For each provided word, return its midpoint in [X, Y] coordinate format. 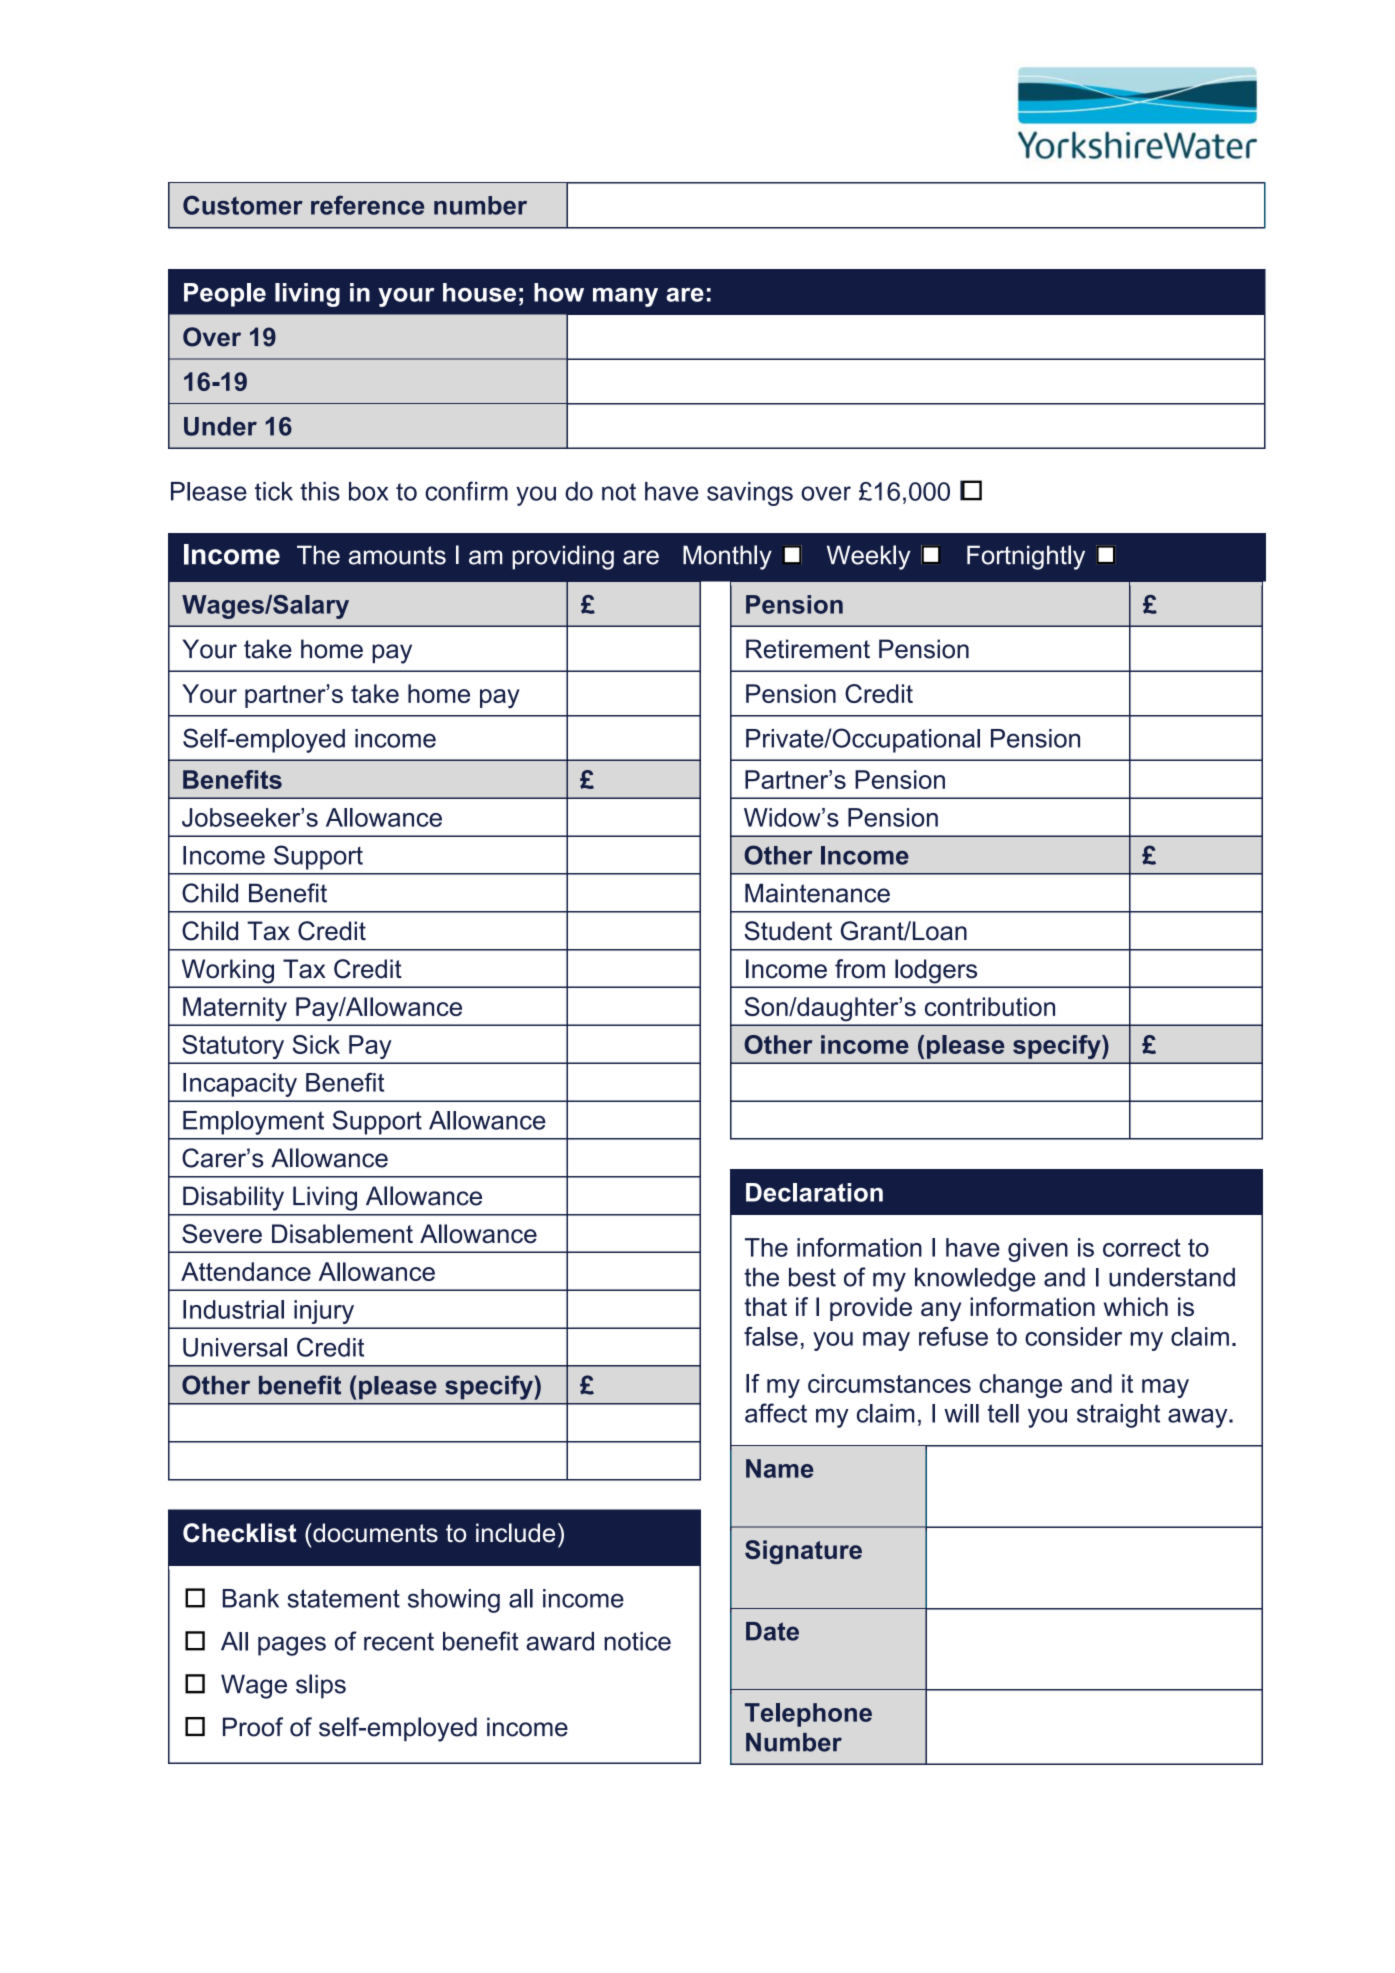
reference [367, 205]
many [625, 297]
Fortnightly [1026, 557]
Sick [316, 1044]
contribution [990, 1006]
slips [321, 1686]
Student [788, 931]
